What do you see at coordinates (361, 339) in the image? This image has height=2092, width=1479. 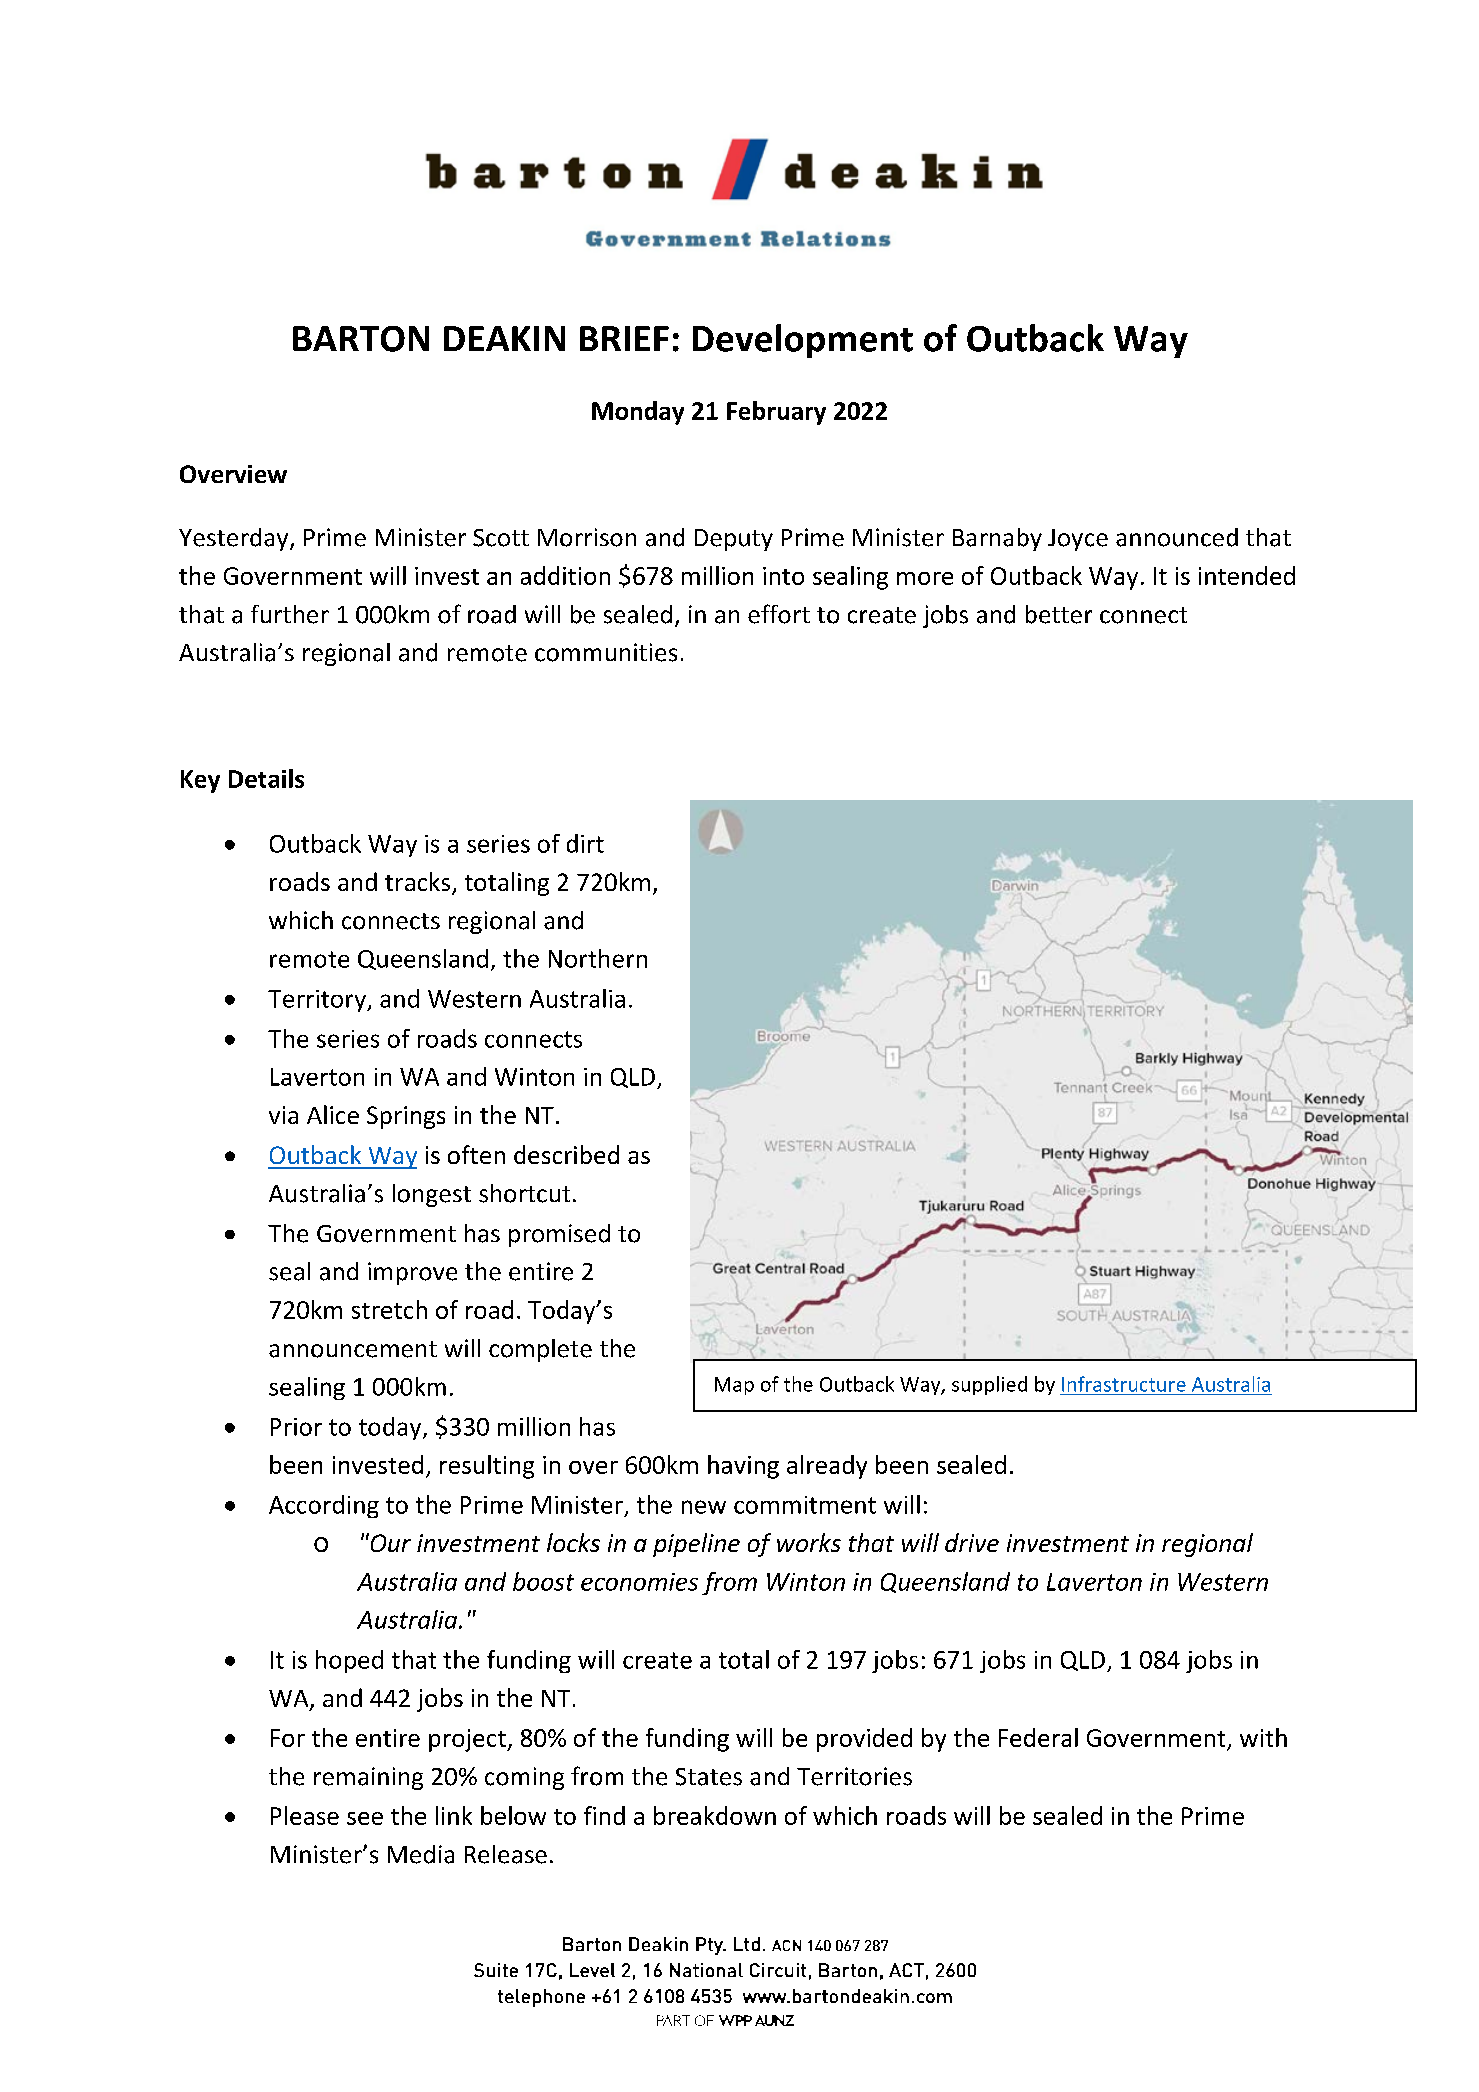 I see `BARTON` at bounding box center [361, 339].
